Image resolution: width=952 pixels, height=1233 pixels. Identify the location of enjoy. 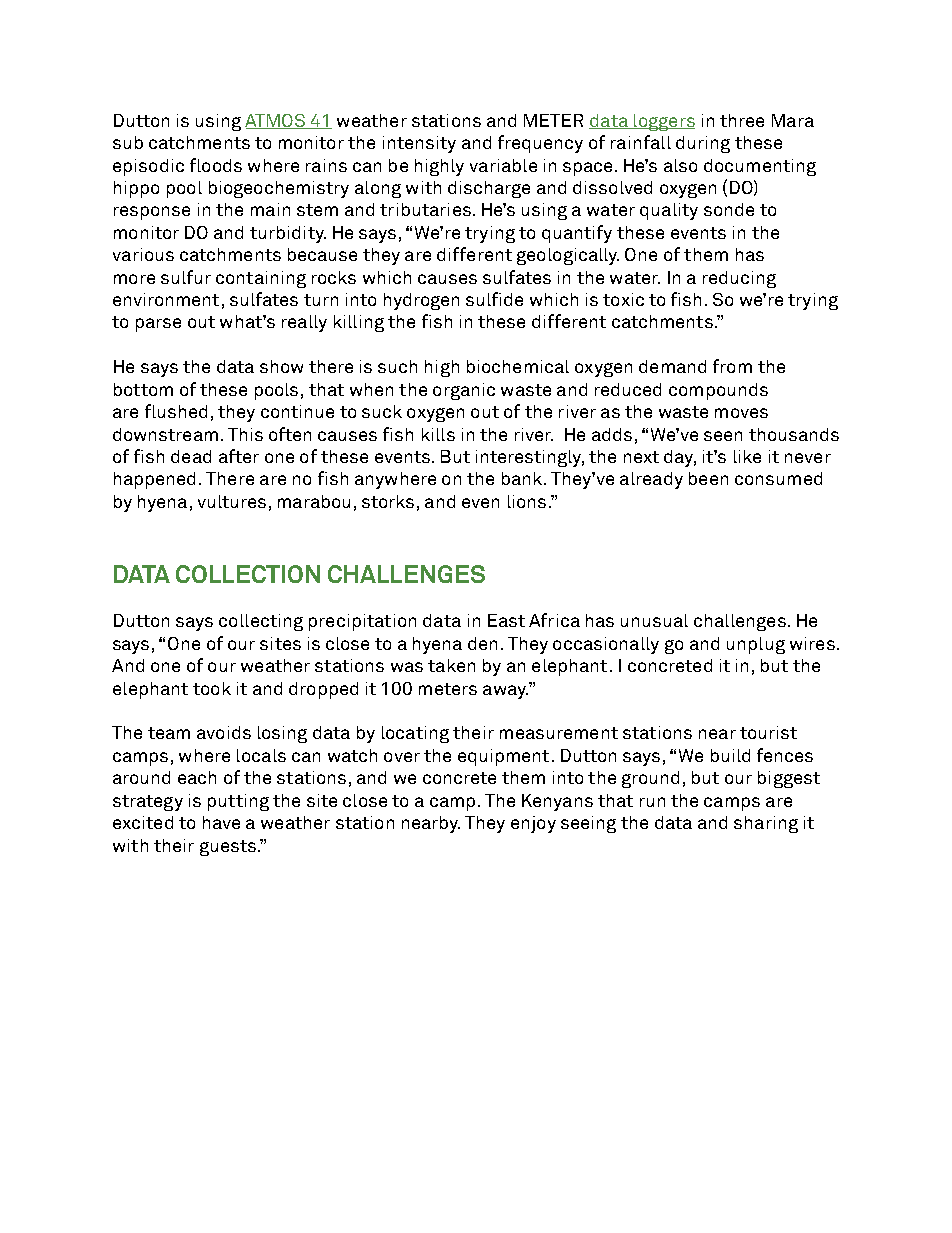
(533, 824).
